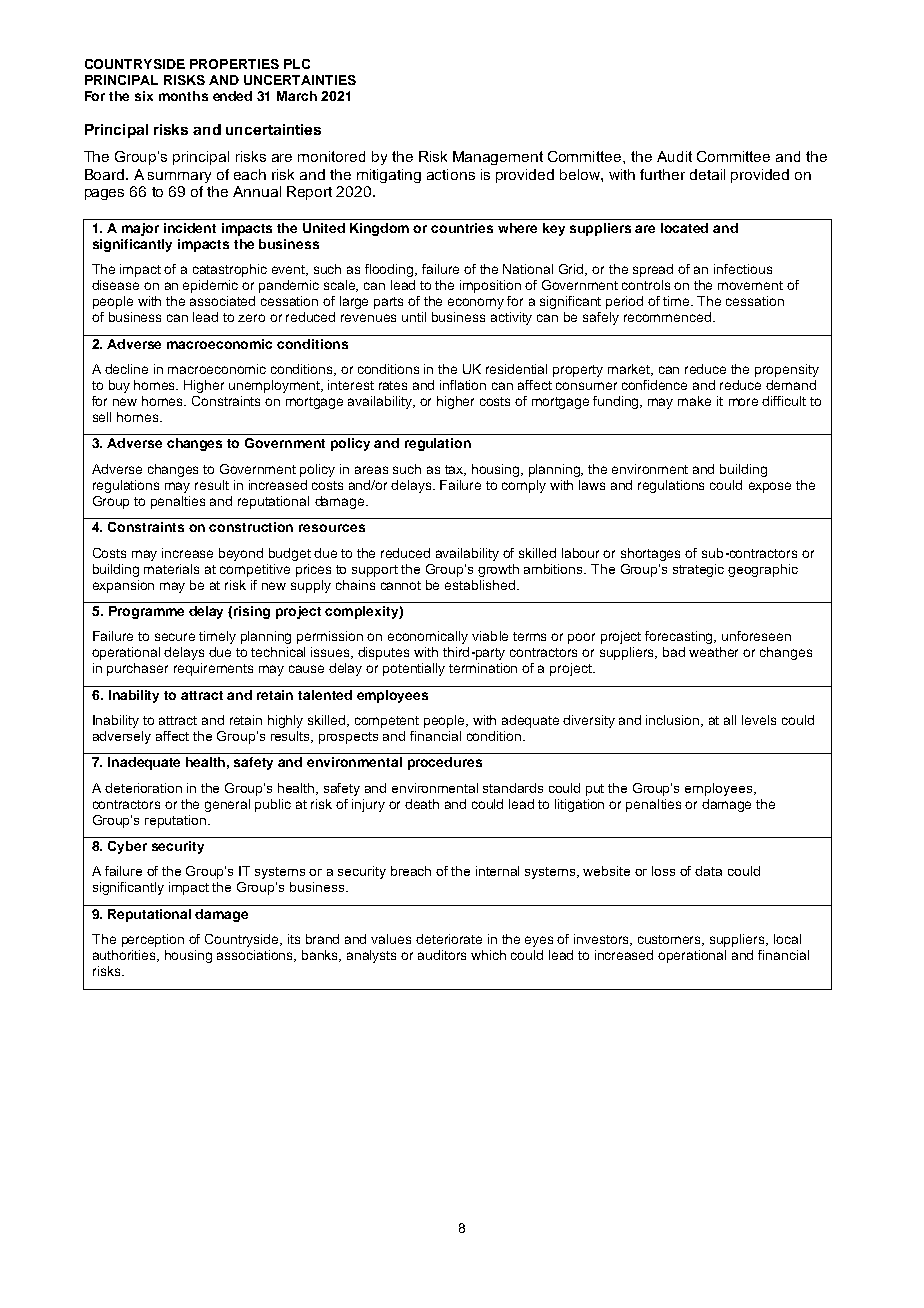 The height and width of the document is (1308, 924). I want to click on tax, so click(455, 470).
